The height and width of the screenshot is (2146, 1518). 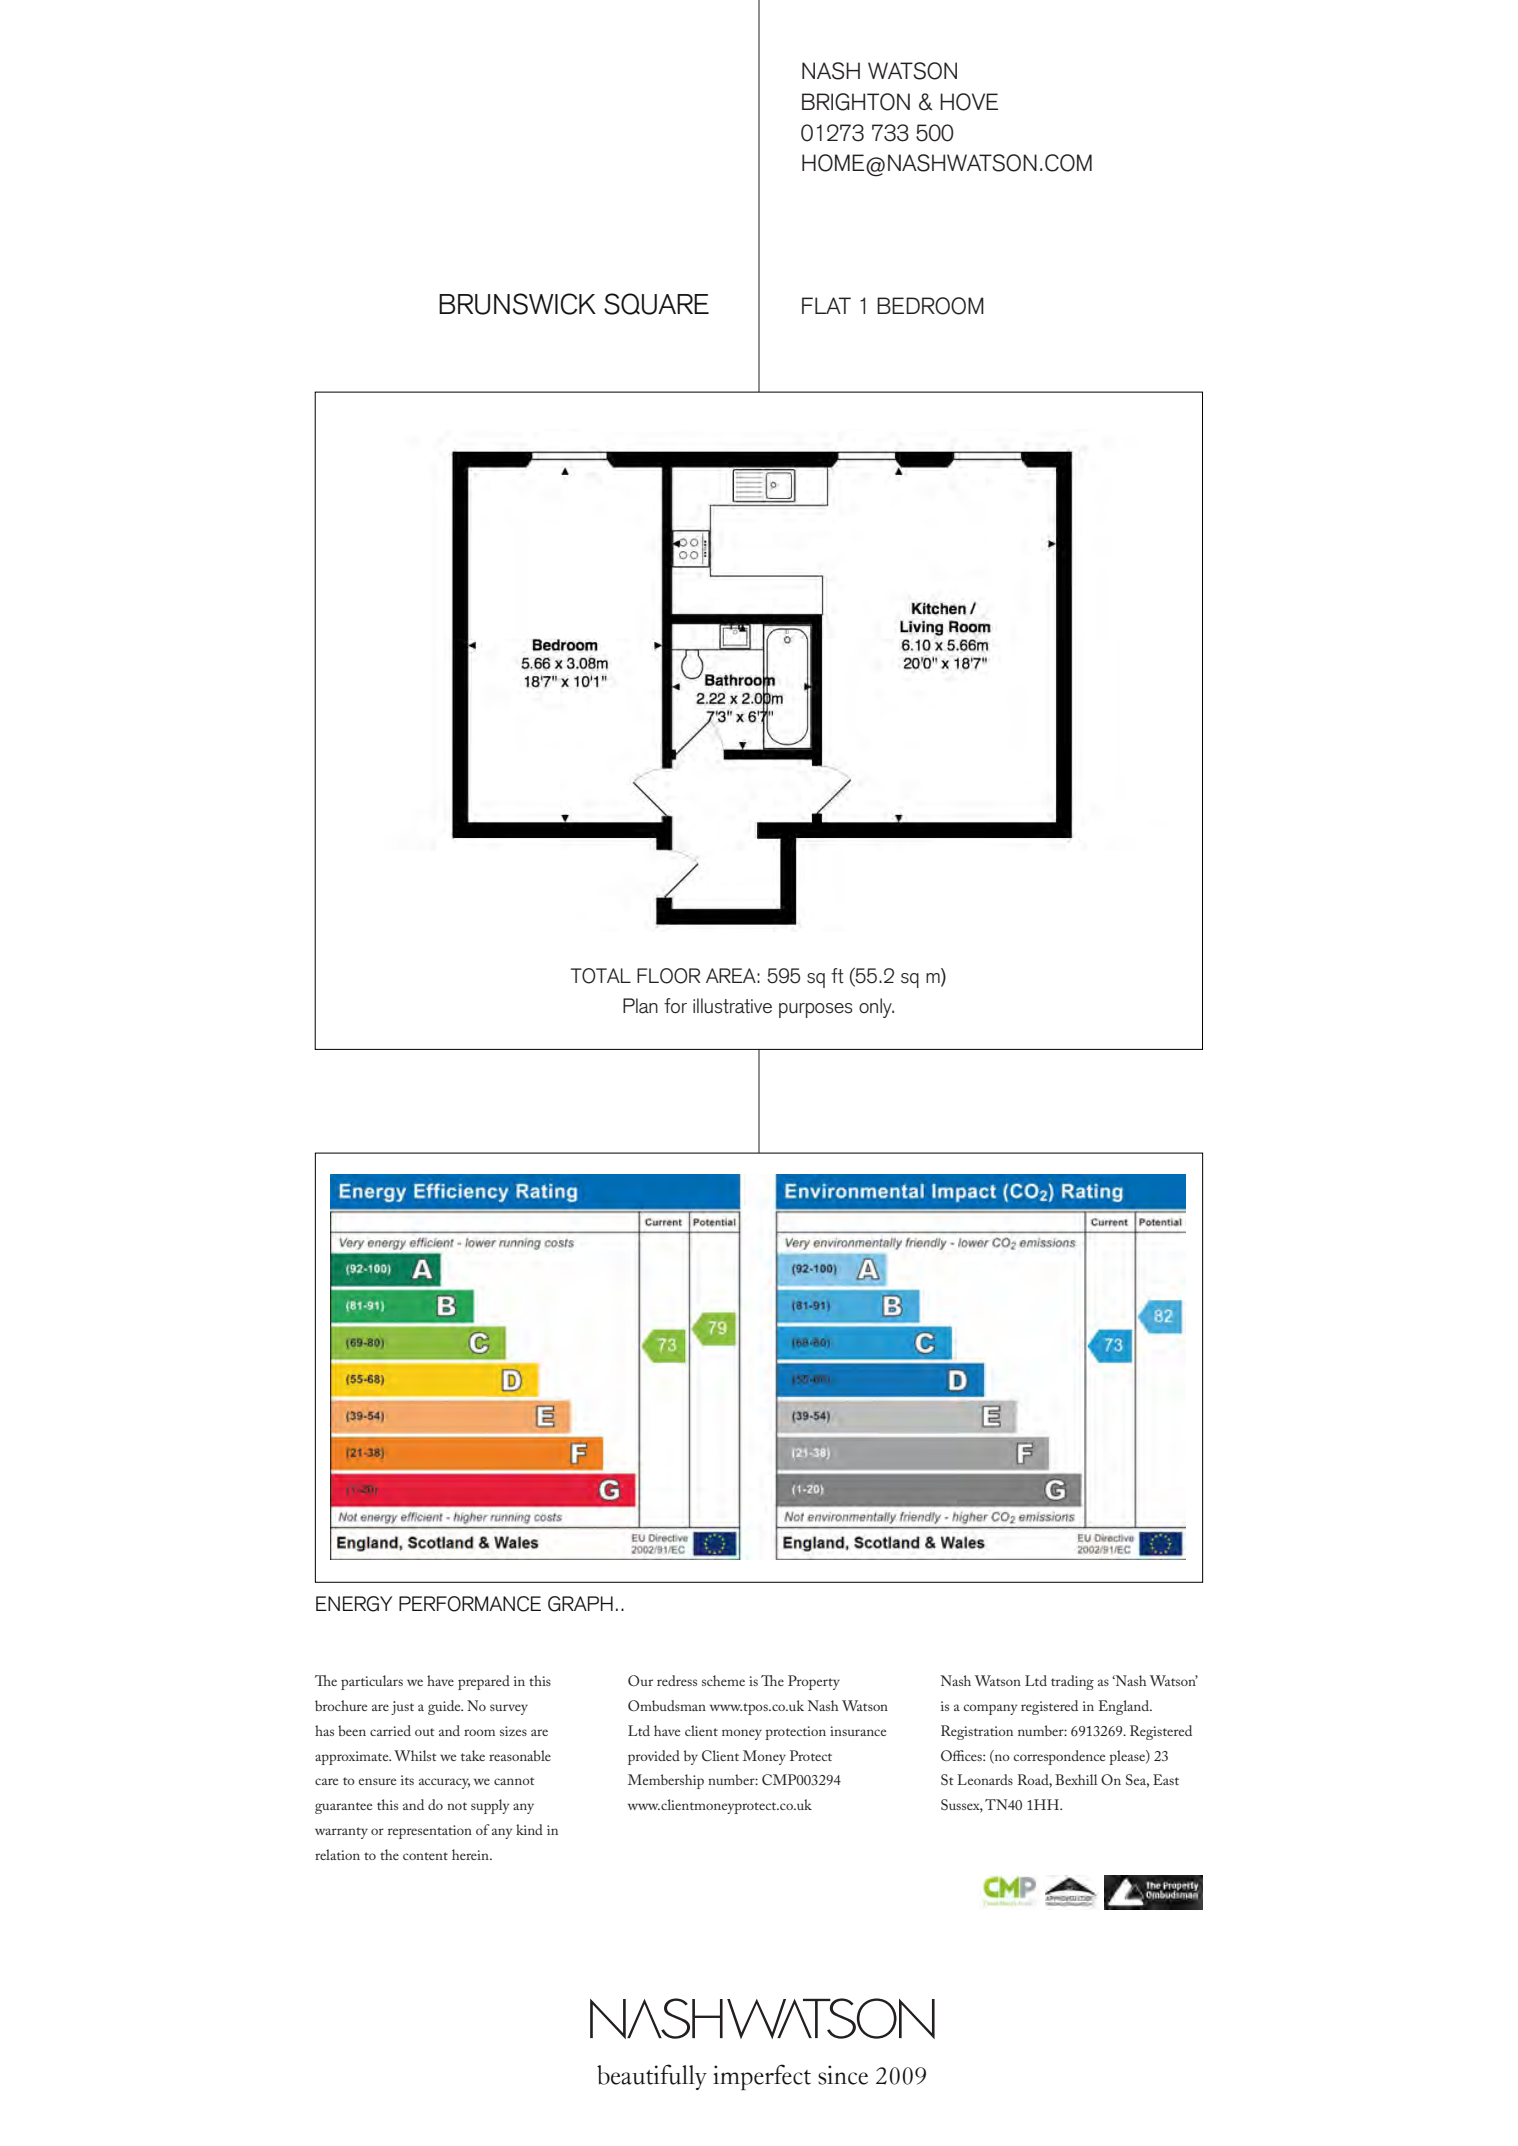 What do you see at coordinates (601, 976) in the screenshot?
I see `TOTAL` at bounding box center [601, 976].
